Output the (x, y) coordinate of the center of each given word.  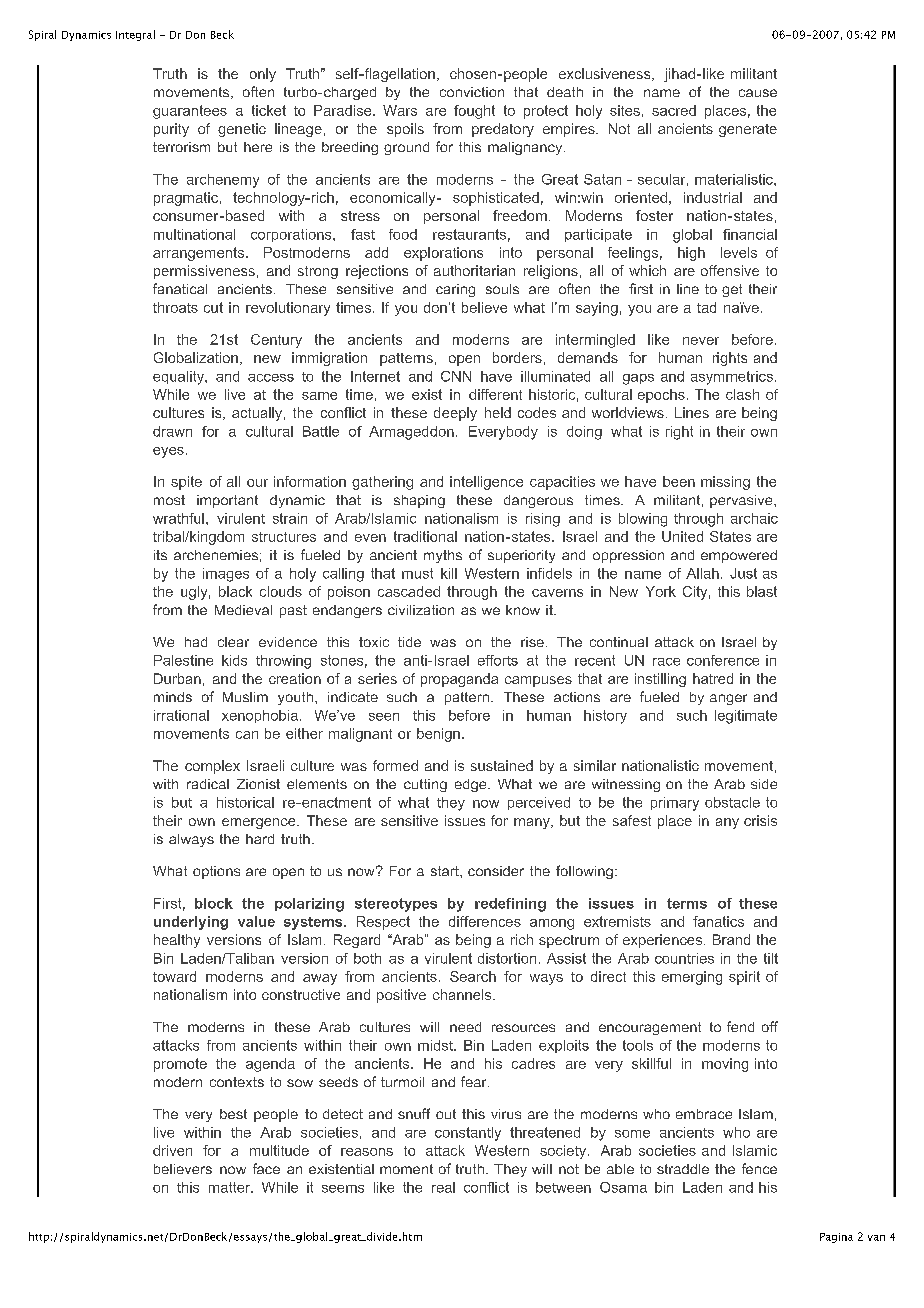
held (498, 412)
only (263, 75)
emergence (260, 823)
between (563, 1187)
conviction (472, 92)
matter (231, 1187)
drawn (172, 431)
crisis (760, 820)
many (533, 823)
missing (725, 483)
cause (758, 93)
